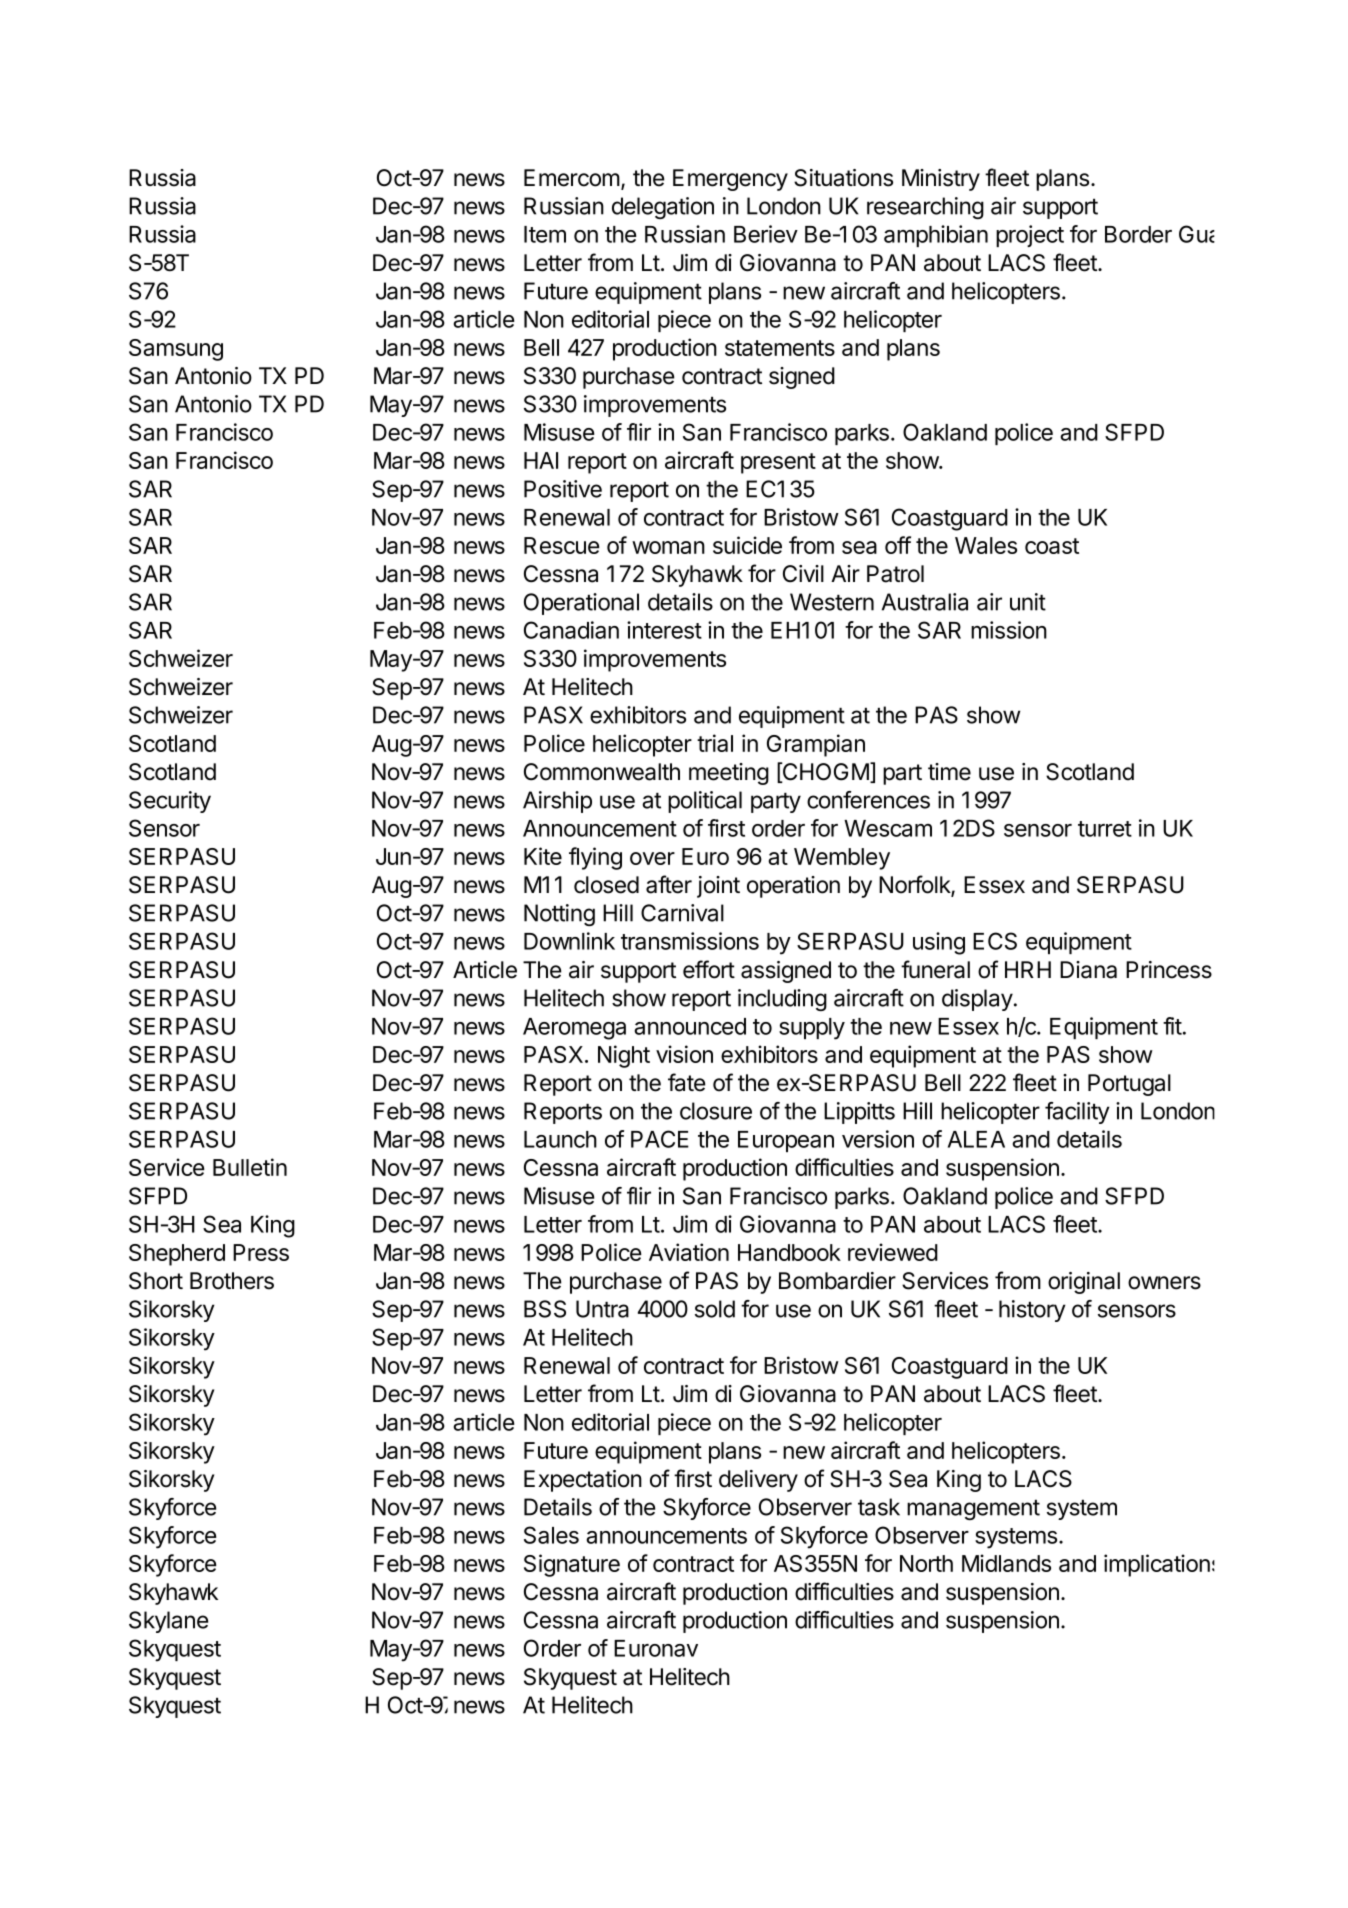 The image size is (1348, 1908). Describe the element at coordinates (250, 1167) in the image. I see `Bulletin` at that location.
